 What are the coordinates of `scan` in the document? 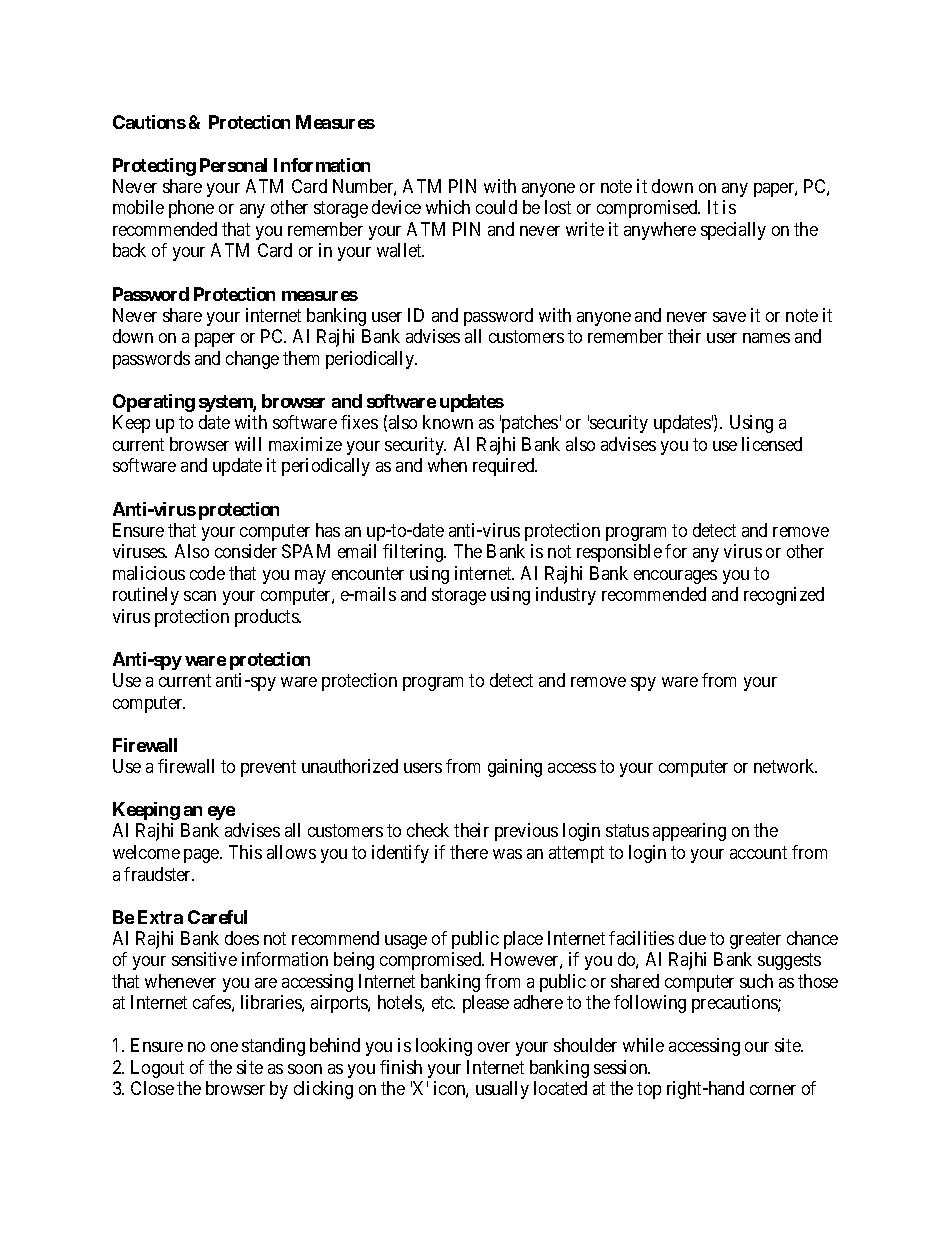 It's located at (200, 596).
